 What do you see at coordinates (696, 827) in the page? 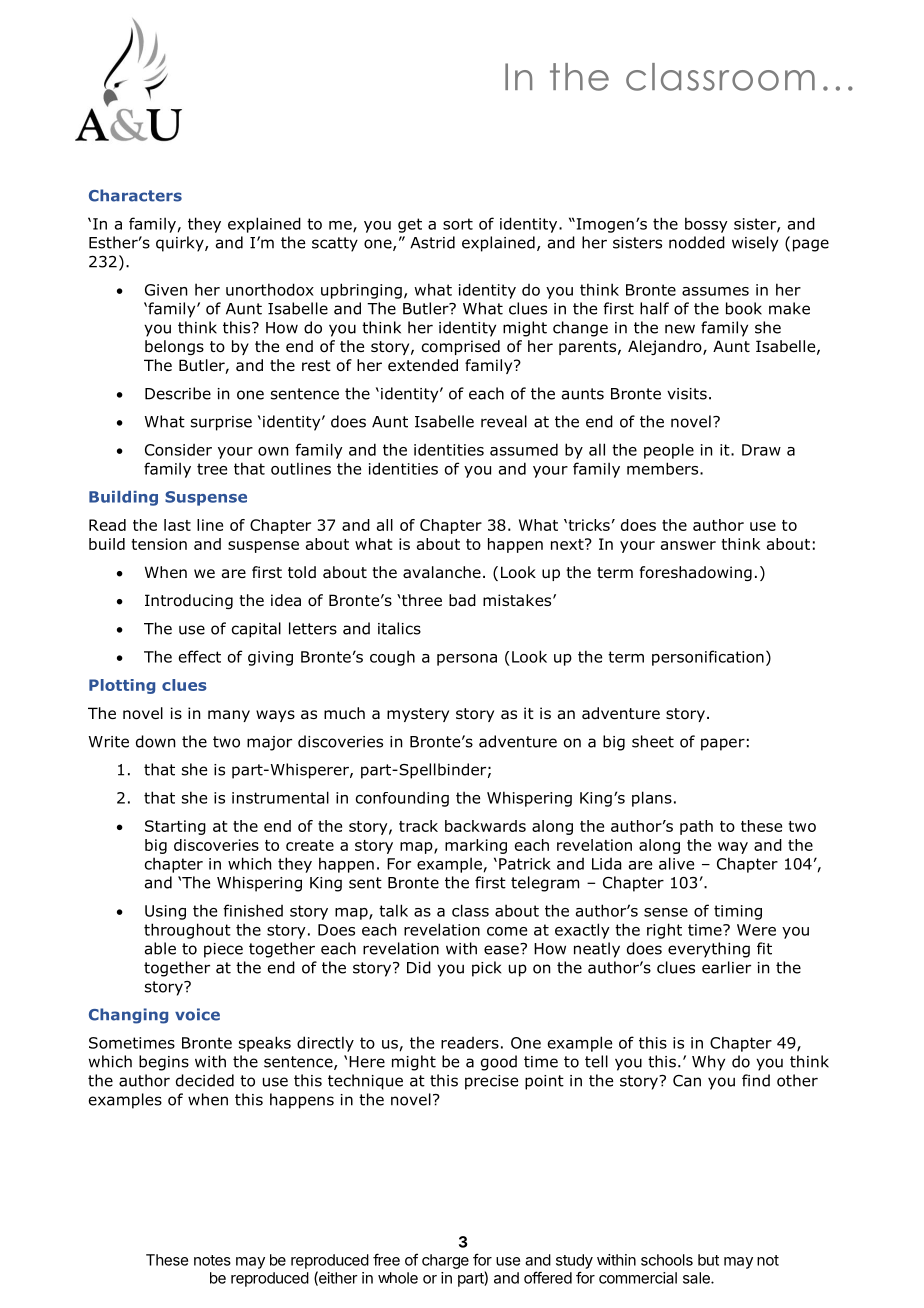
I see `path` at bounding box center [696, 827].
